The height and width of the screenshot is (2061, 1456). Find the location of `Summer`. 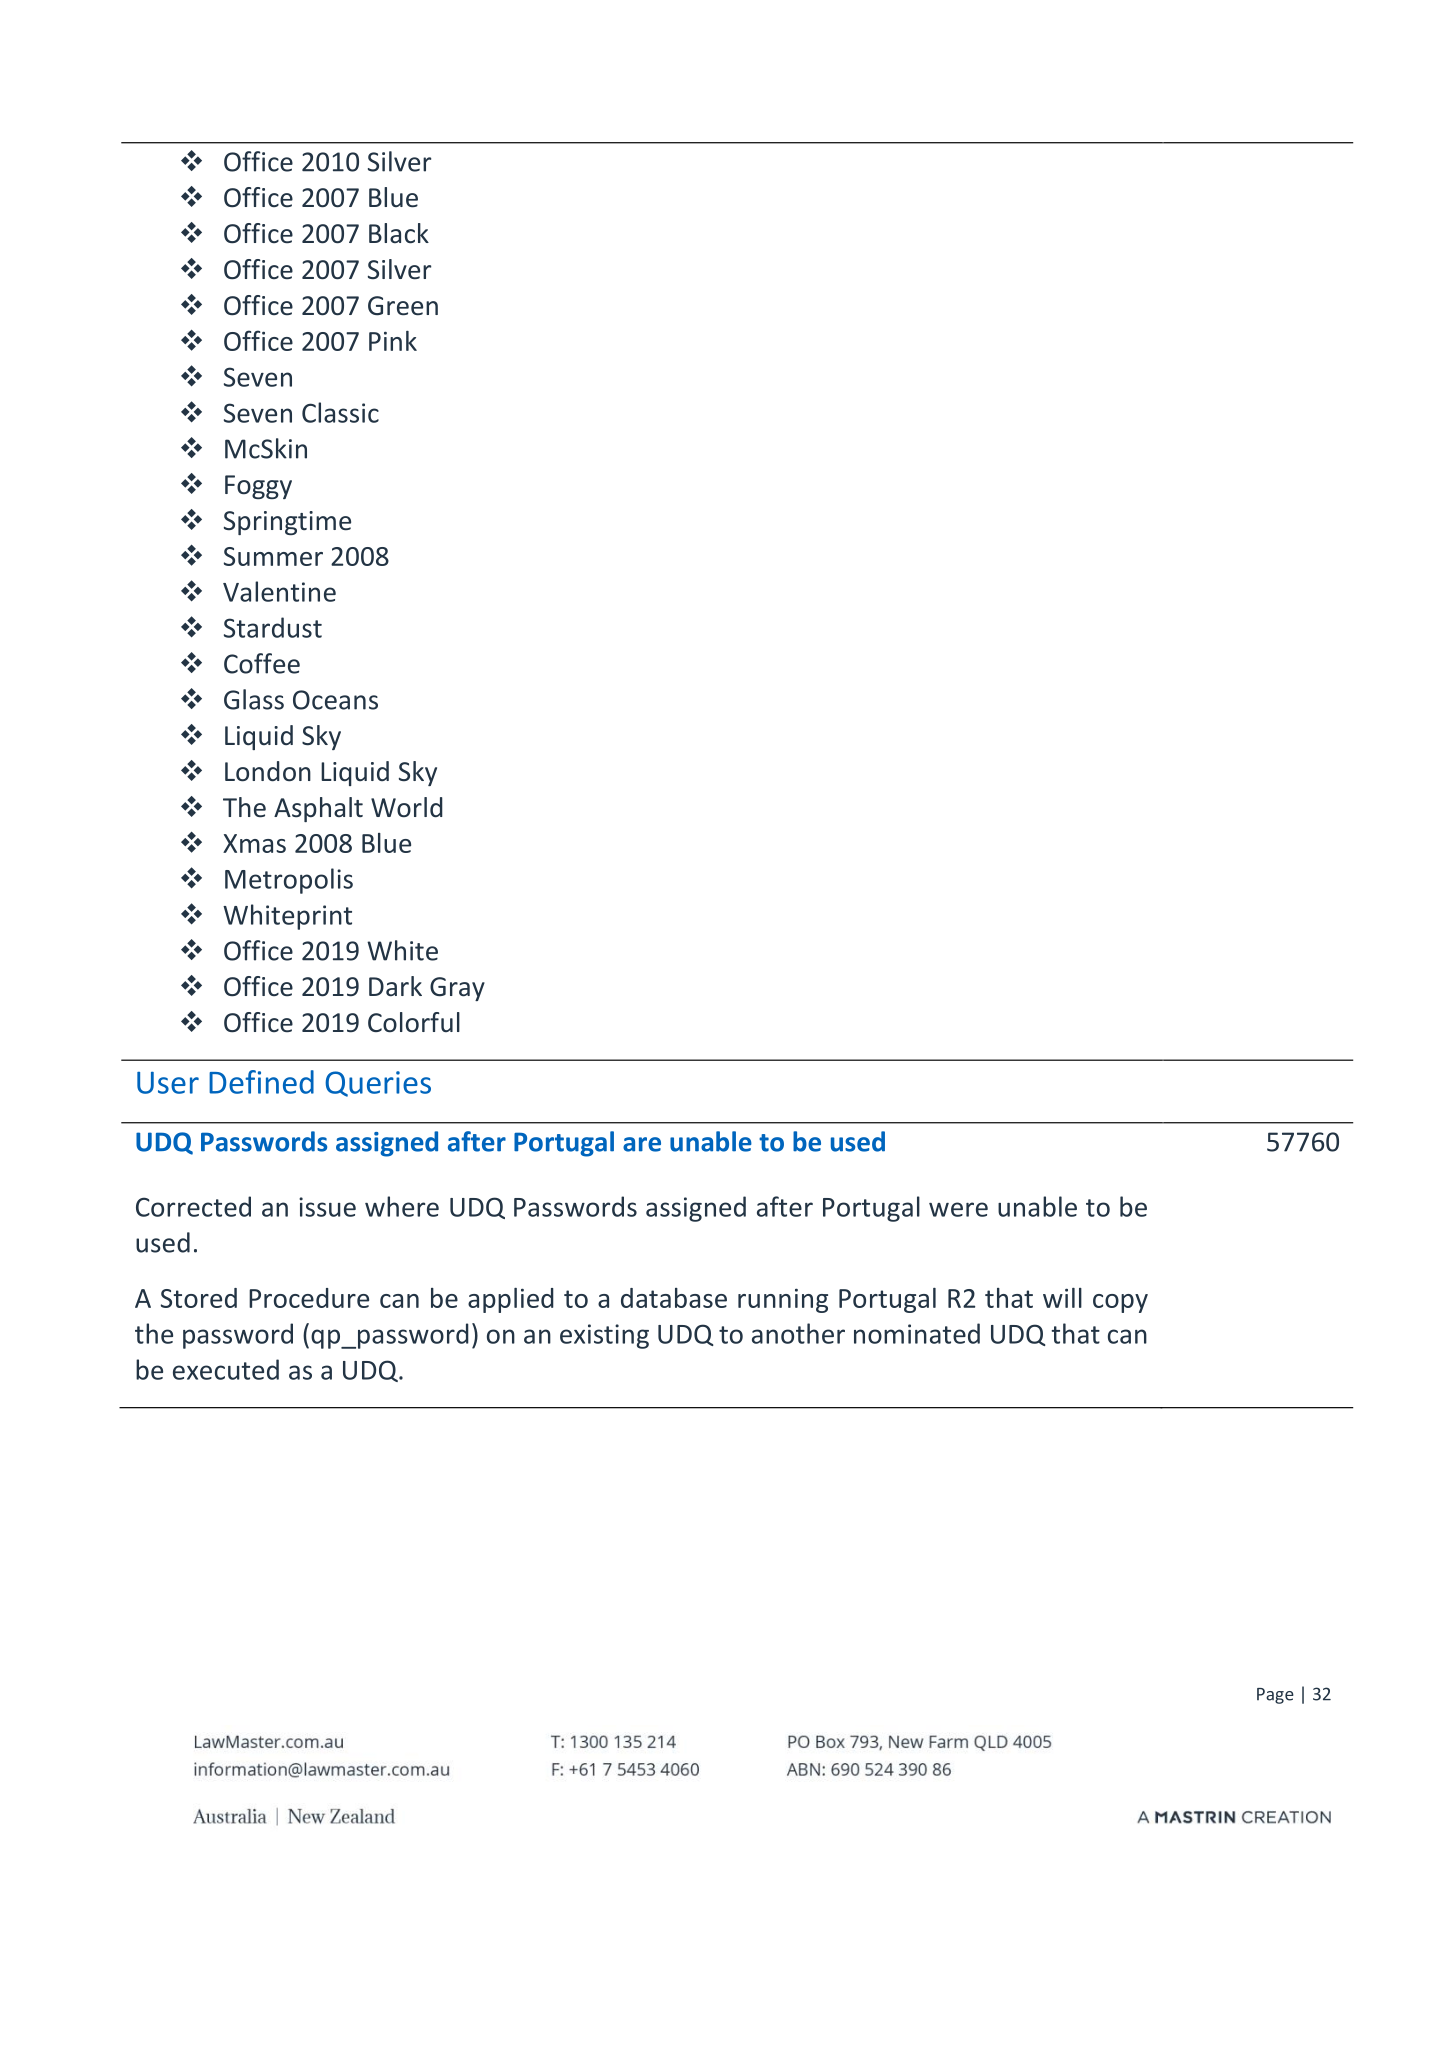

Summer is located at coordinates (273, 556).
